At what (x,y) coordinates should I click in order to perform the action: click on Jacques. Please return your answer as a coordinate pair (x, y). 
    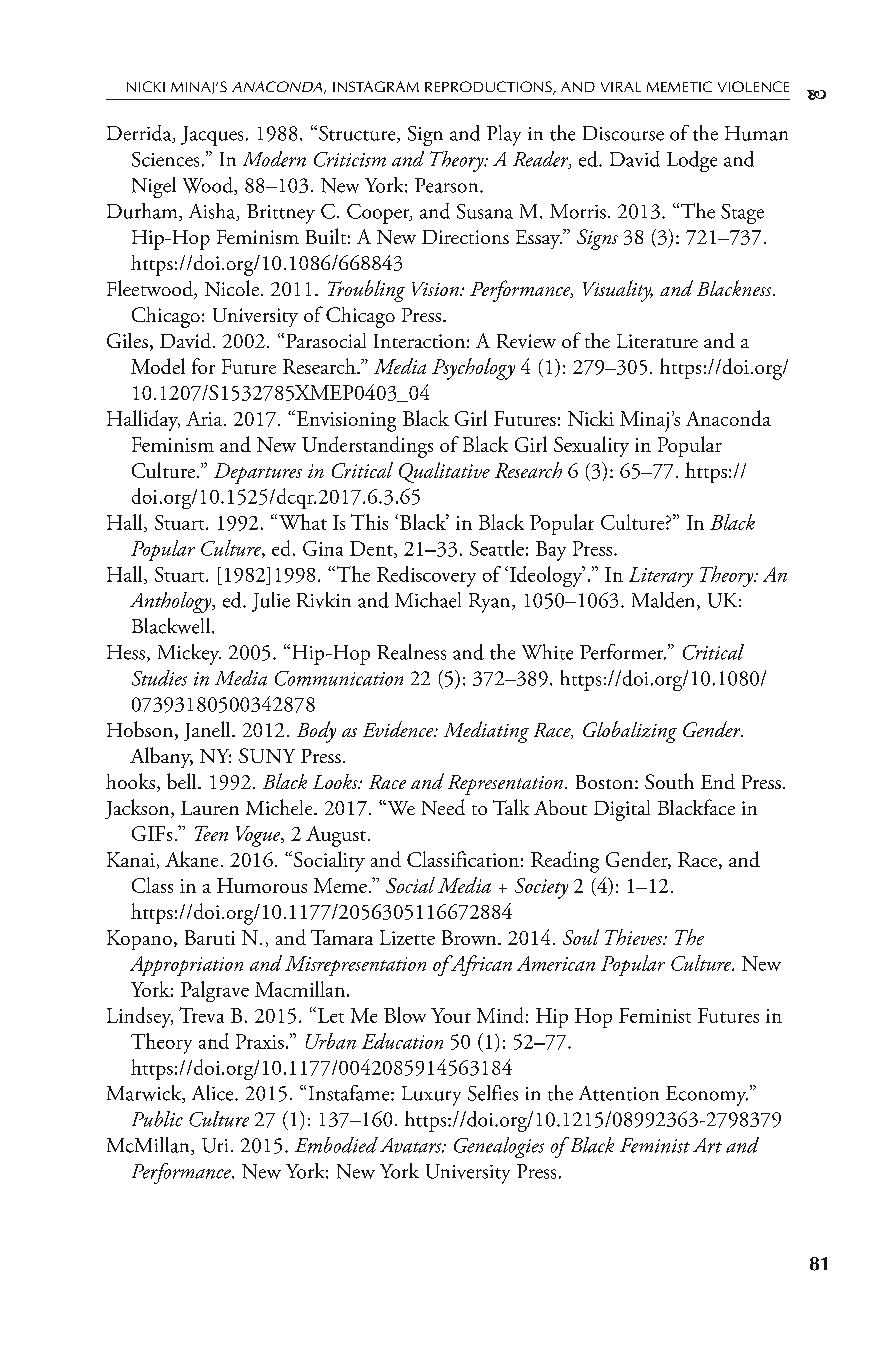
    Looking at the image, I should click on (212, 136).
